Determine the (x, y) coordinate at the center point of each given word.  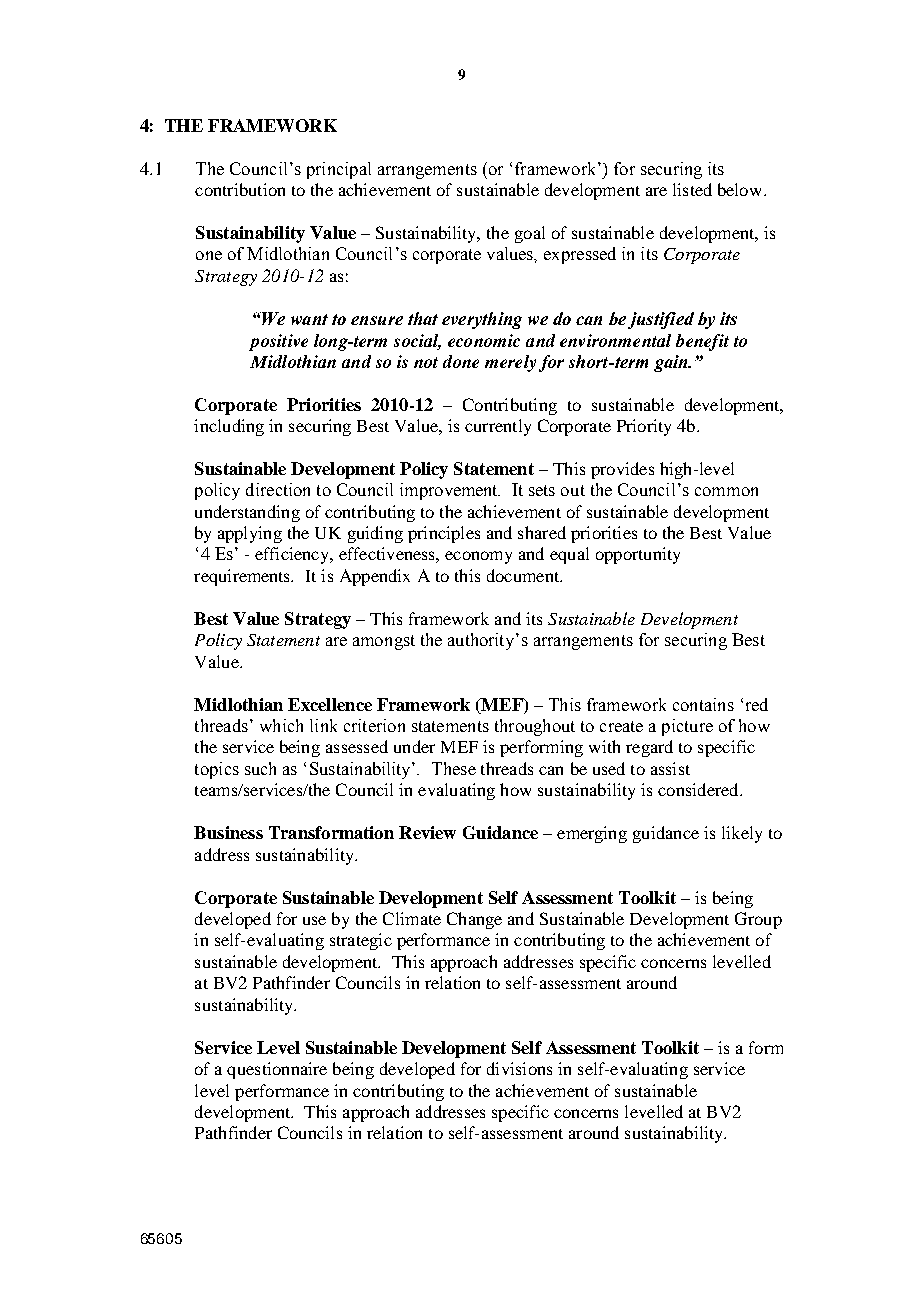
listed (692, 189)
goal (530, 234)
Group (758, 920)
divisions (519, 1068)
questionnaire (277, 1070)
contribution (240, 189)
